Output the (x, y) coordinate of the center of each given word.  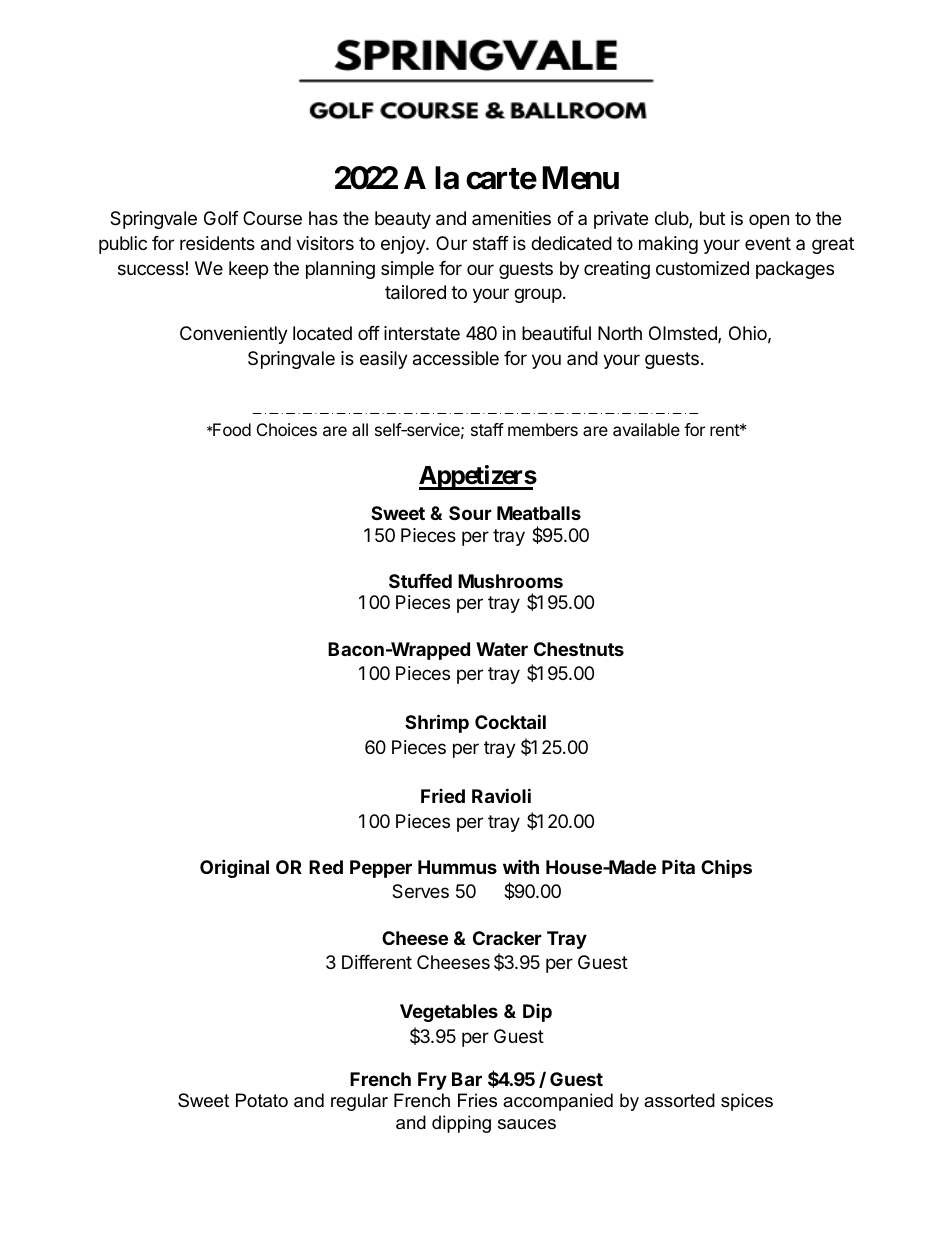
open (769, 221)
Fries (477, 1100)
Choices (287, 429)
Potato (262, 1100)
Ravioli (501, 795)
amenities (511, 218)
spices (747, 1102)
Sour (470, 513)
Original (234, 868)
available (646, 429)
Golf (221, 218)
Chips (726, 869)
